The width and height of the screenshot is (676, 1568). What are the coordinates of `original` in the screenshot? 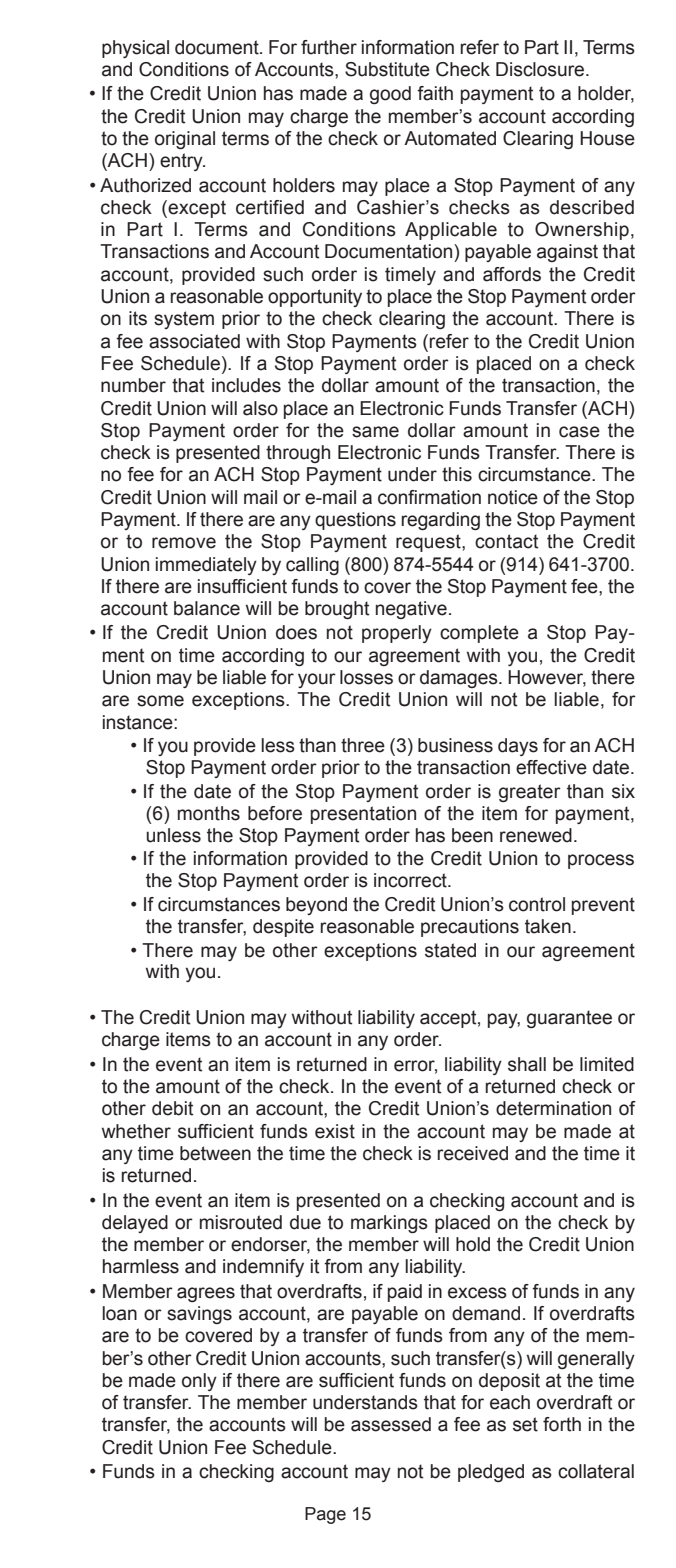 It's located at (185, 140).
